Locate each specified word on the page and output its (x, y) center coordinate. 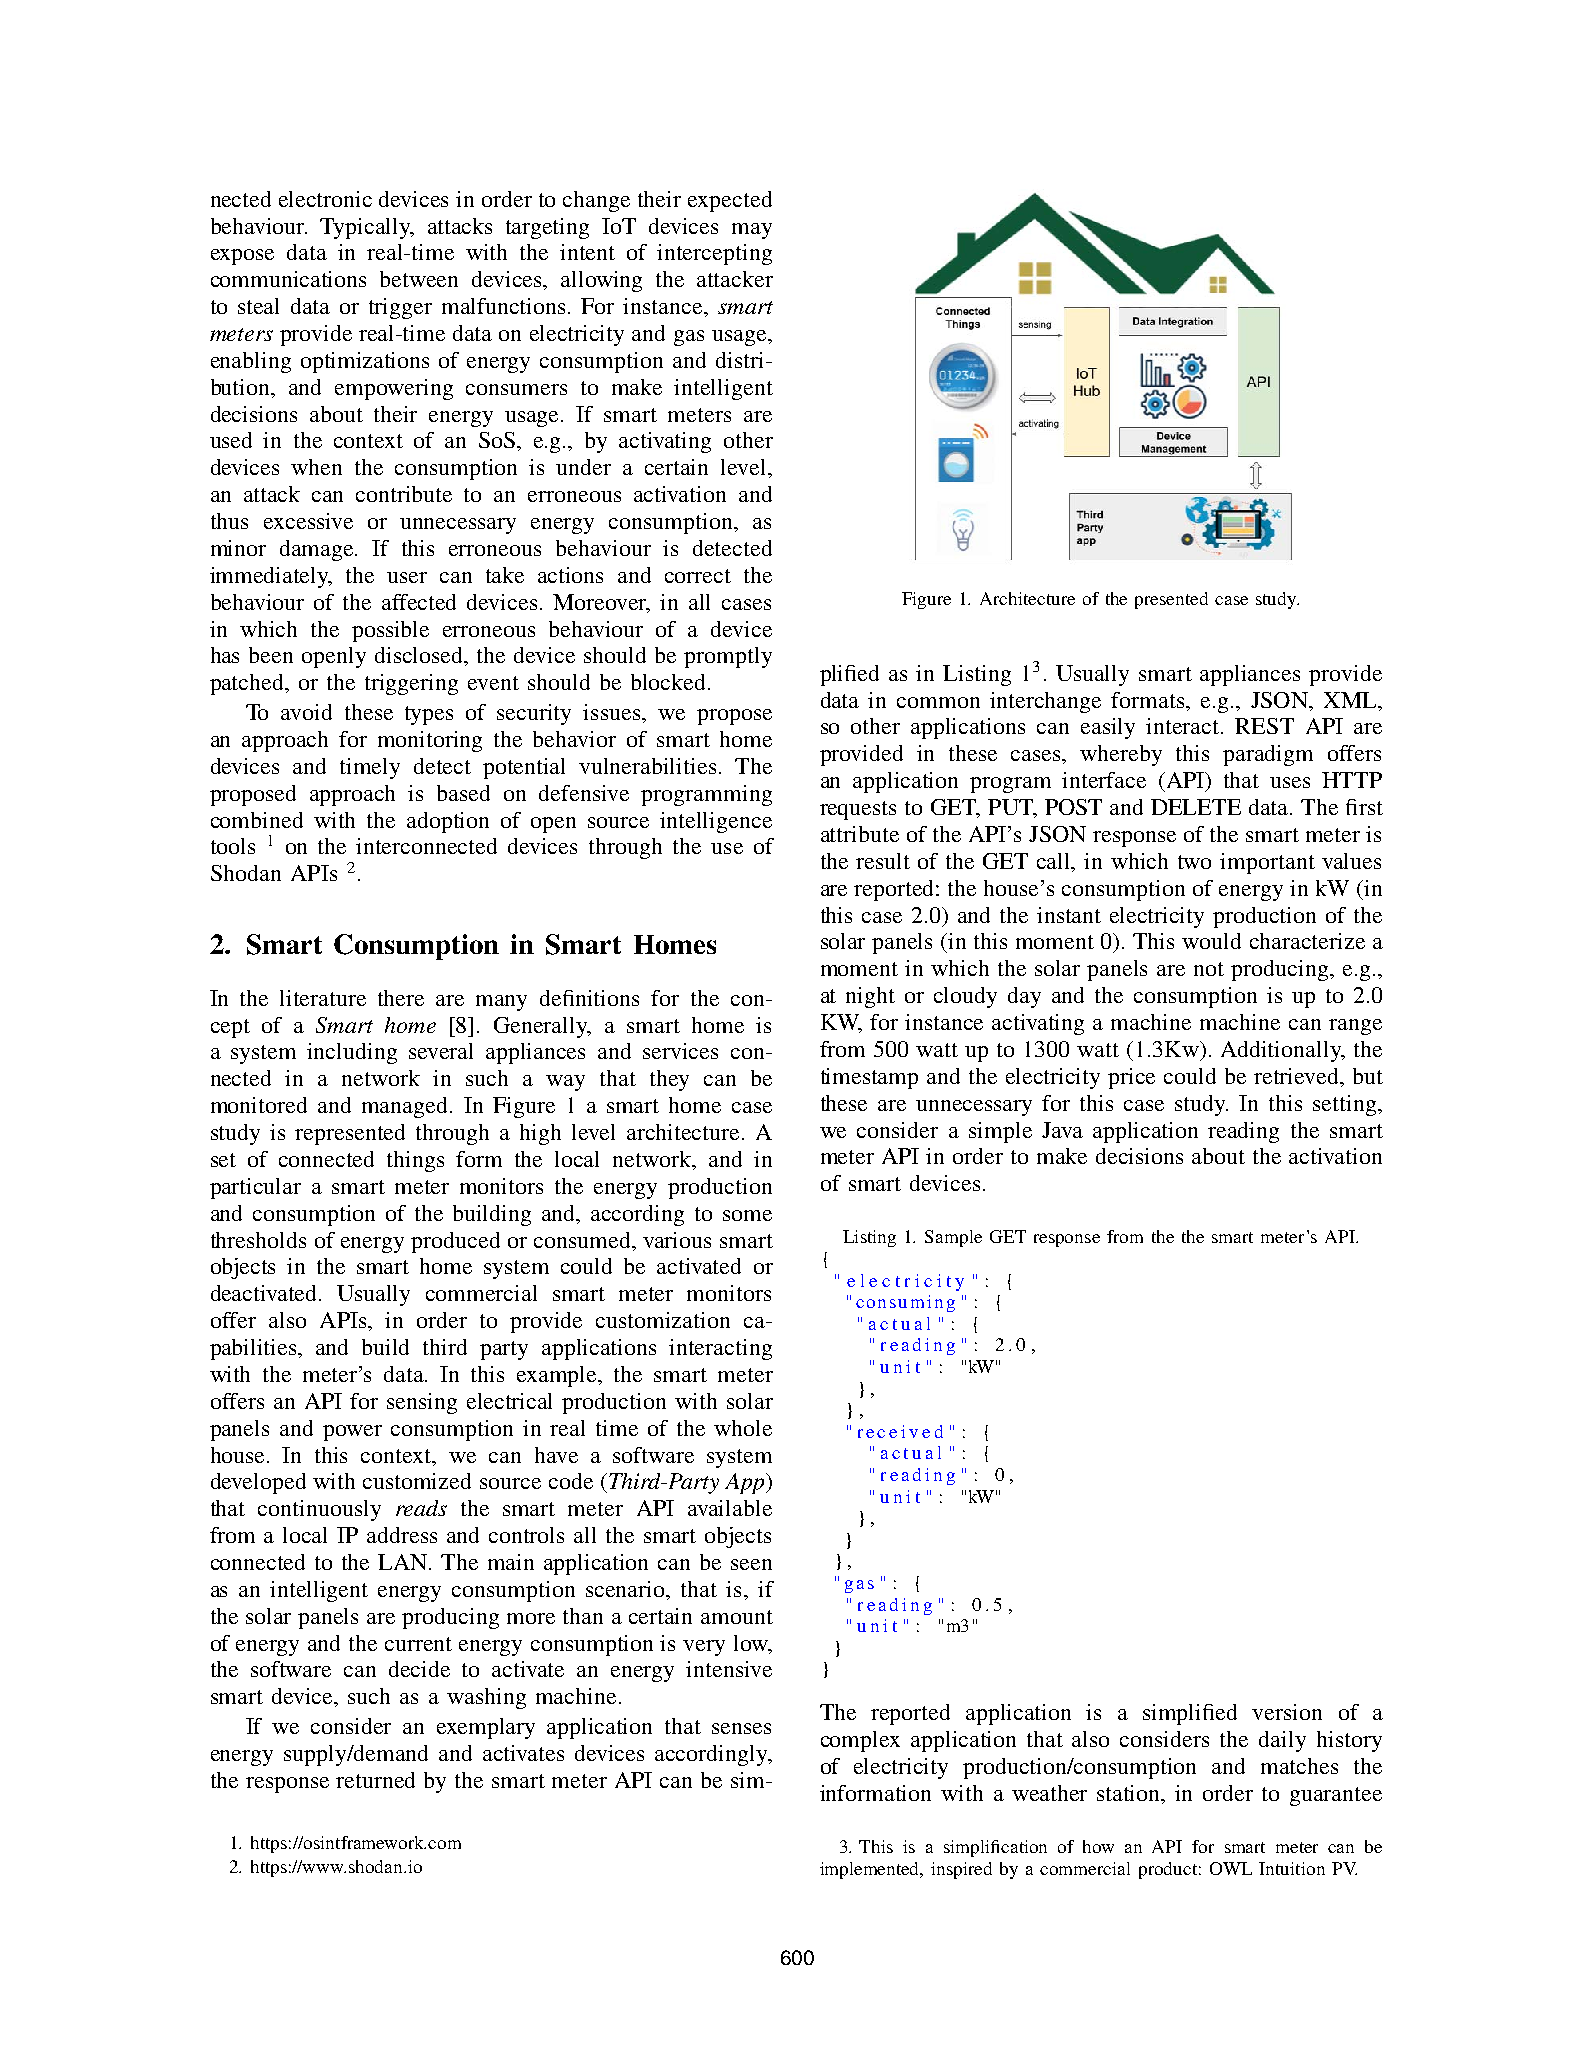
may (752, 231)
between (419, 279)
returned (375, 1780)
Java (1062, 1130)
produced (455, 1242)
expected (730, 201)
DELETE (1196, 807)
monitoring (430, 741)
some (747, 1215)
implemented (871, 1870)
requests (858, 810)
